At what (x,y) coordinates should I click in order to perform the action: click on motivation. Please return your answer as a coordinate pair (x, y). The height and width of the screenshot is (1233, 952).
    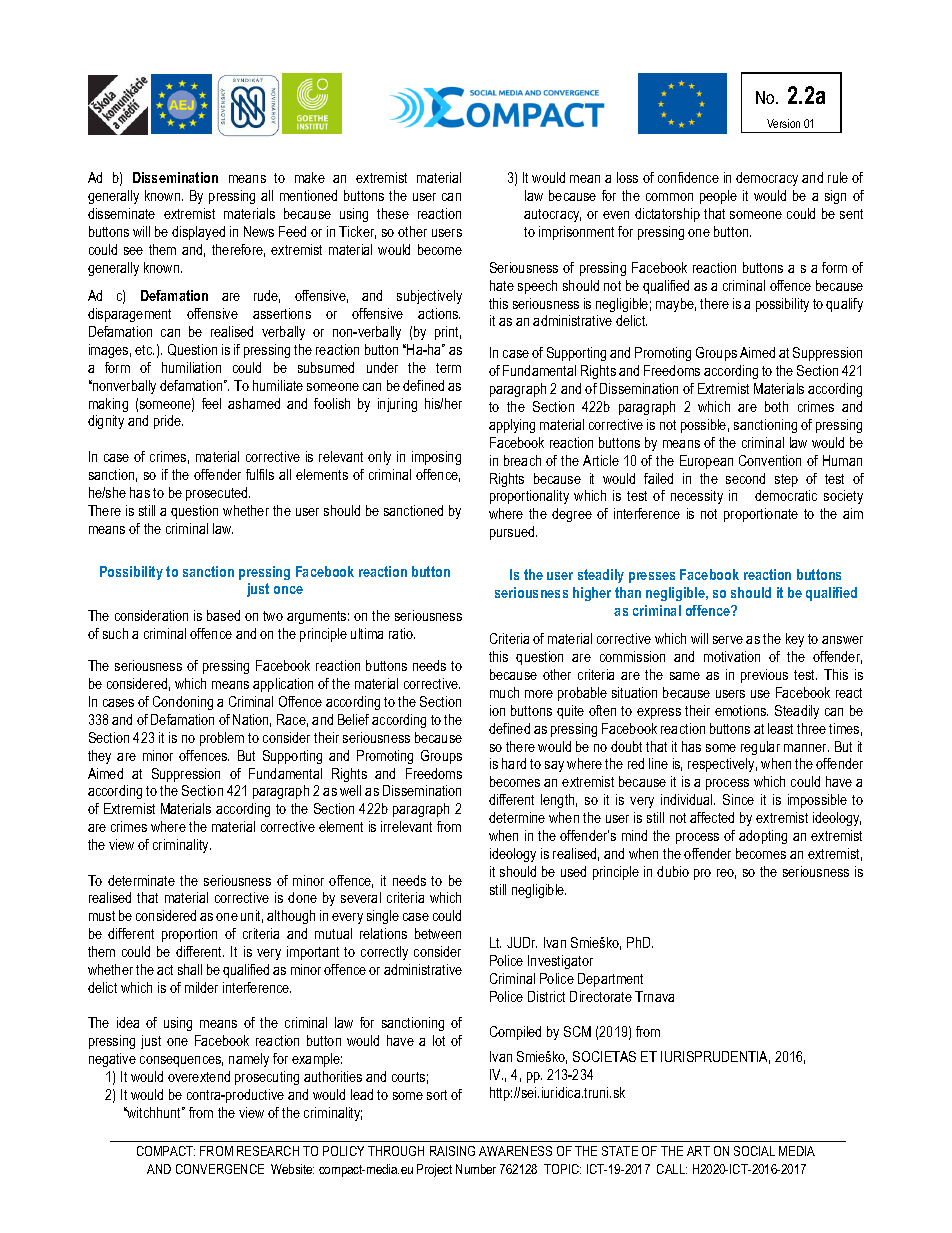
    Looking at the image, I should click on (732, 656).
